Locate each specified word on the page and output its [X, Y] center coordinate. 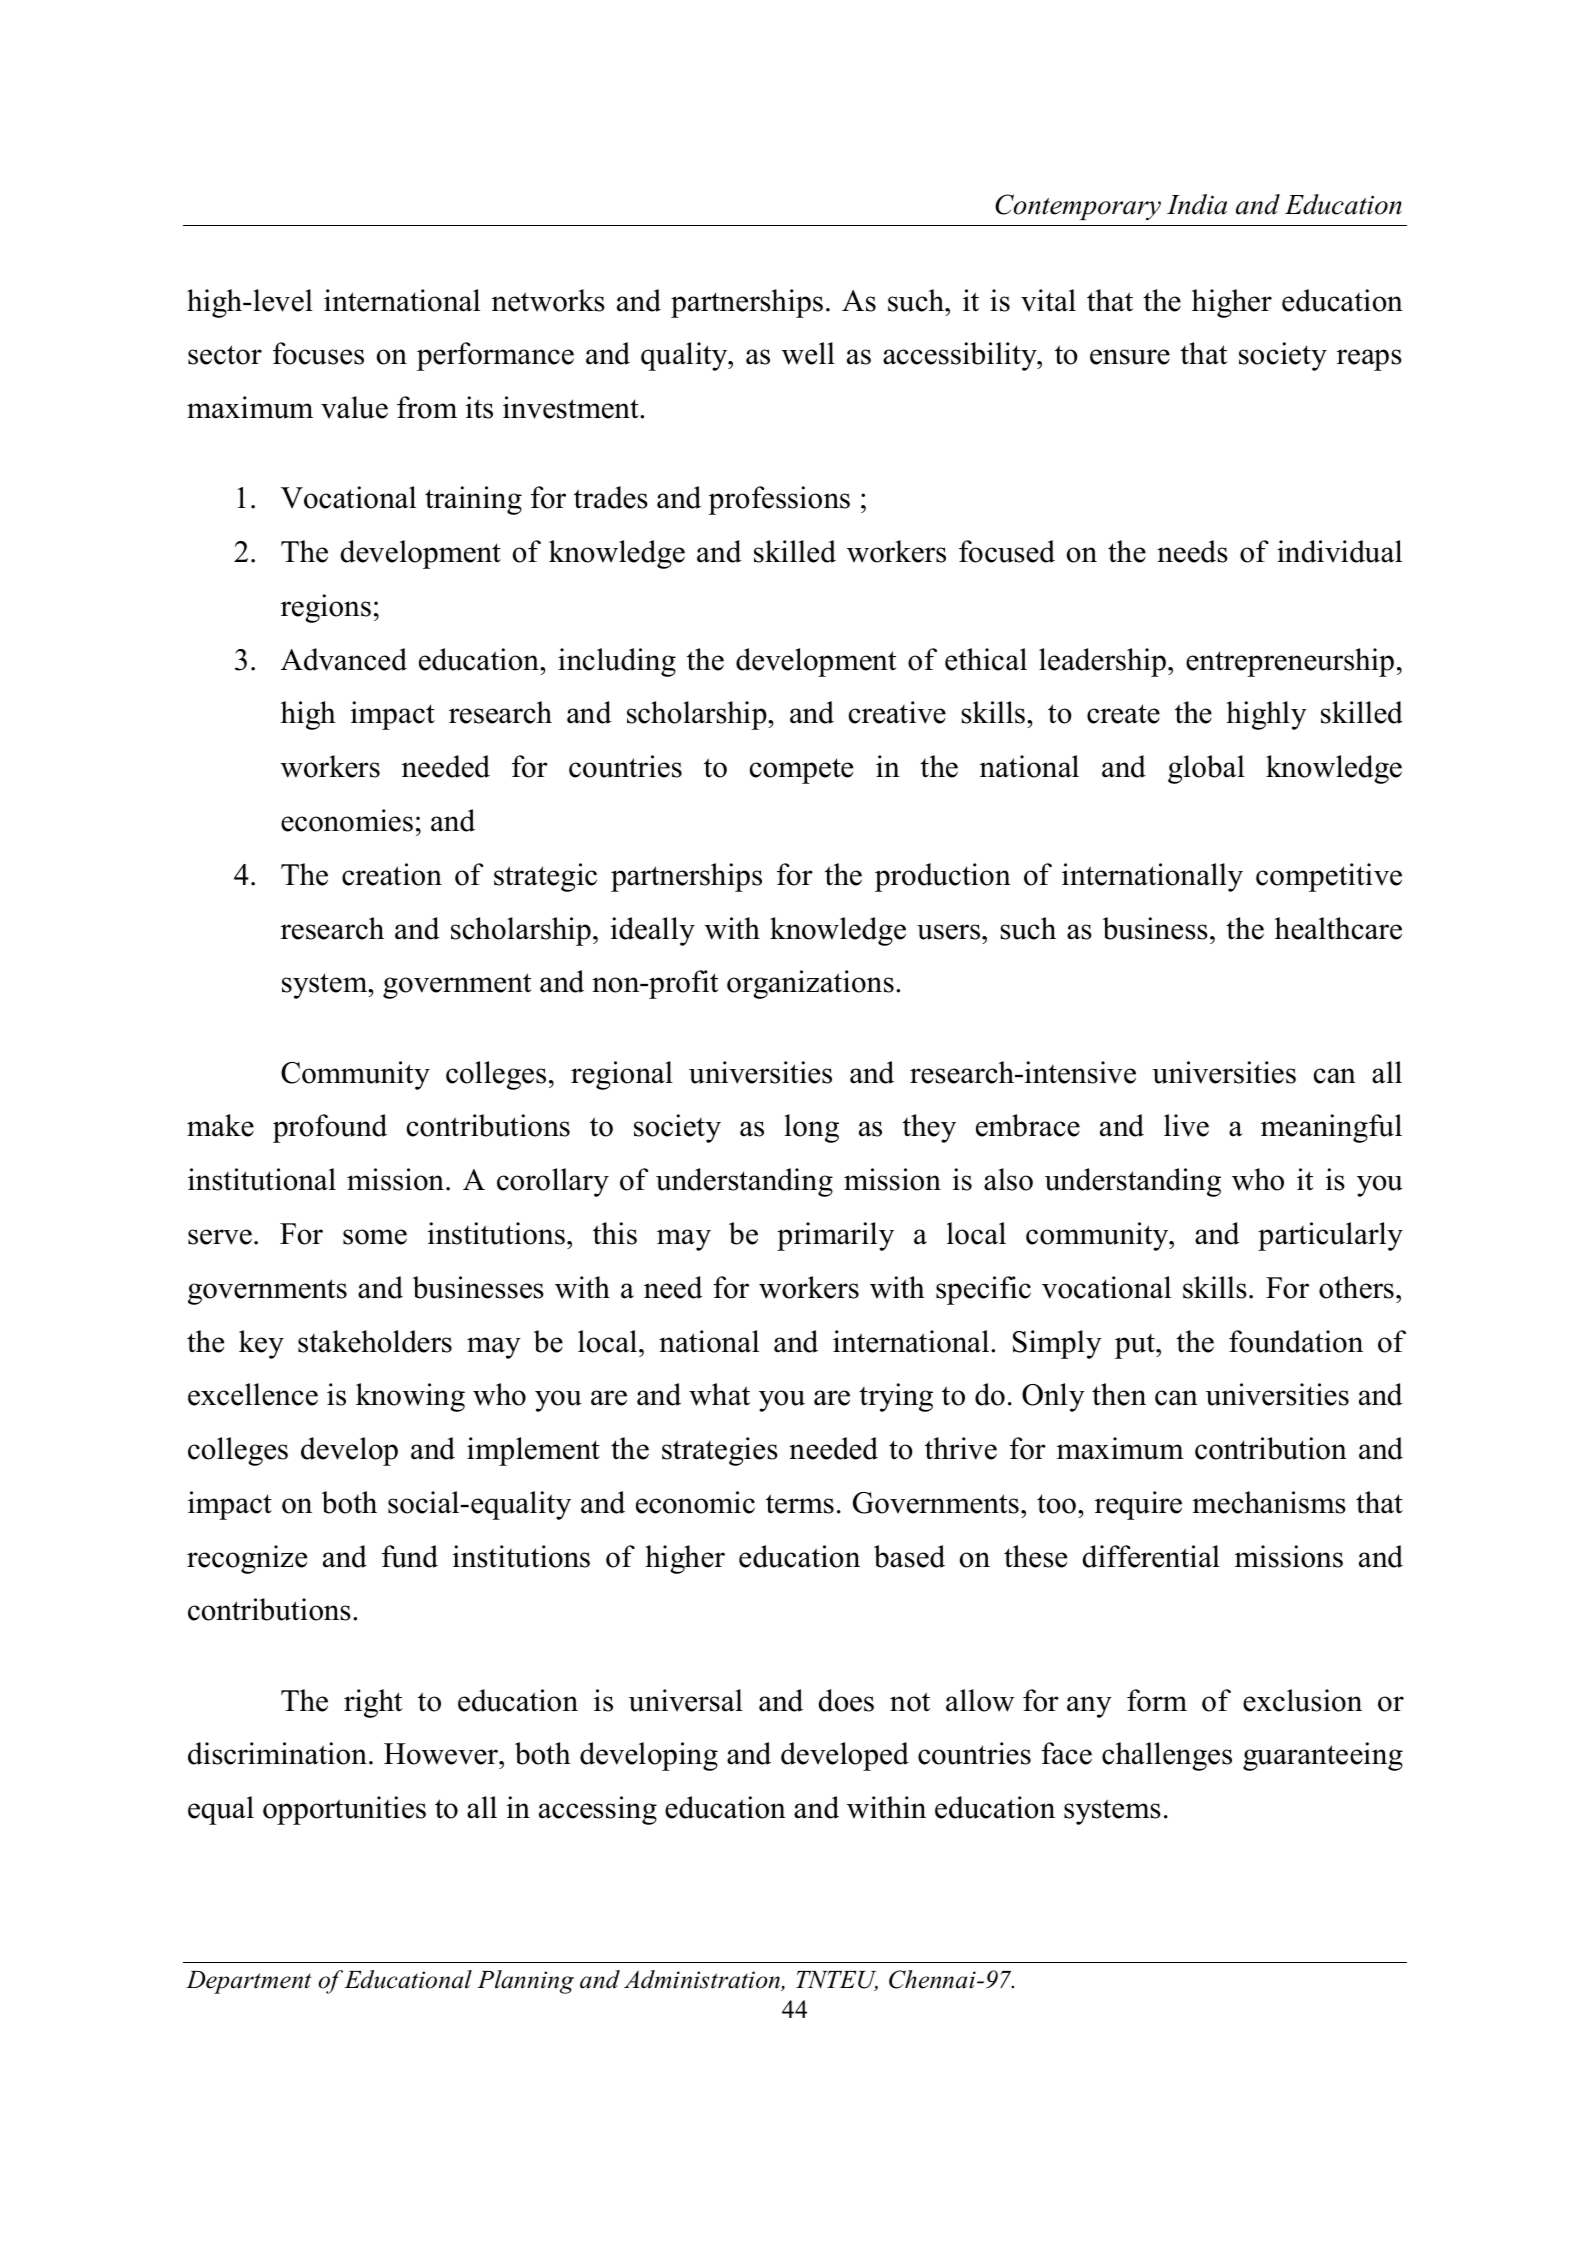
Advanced [344, 659]
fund [410, 1556]
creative [897, 712]
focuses [318, 353]
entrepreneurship [1290, 662]
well [808, 353]
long [811, 1128]
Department [249, 1982]
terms [800, 1504]
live [1186, 1125]
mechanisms [1269, 1502]
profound [330, 1128]
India [1197, 204]
